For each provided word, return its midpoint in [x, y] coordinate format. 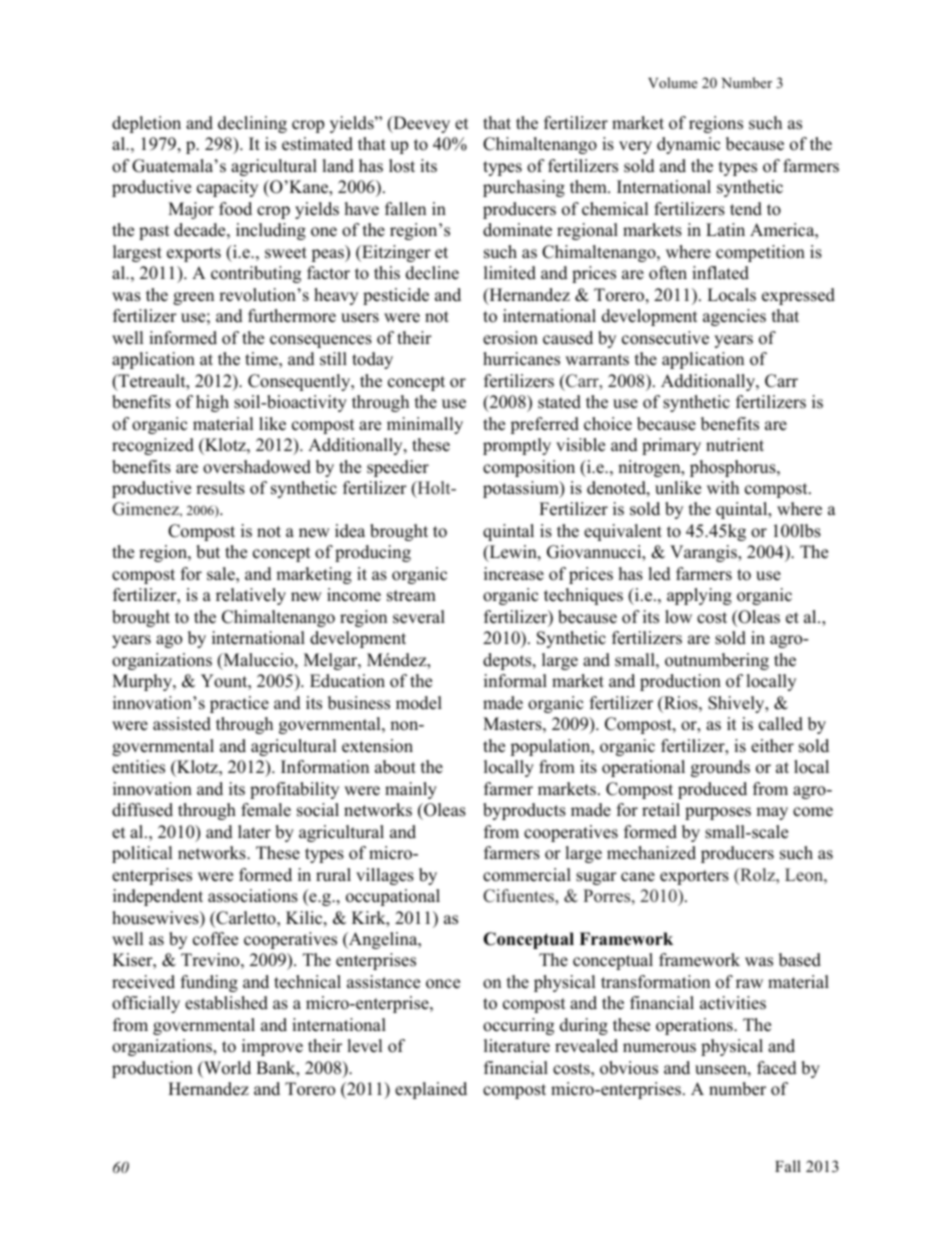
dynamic [688, 145]
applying [699, 596]
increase [514, 574]
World [226, 1068]
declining [252, 124]
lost [402, 166]
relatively [251, 596]
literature [517, 1046]
